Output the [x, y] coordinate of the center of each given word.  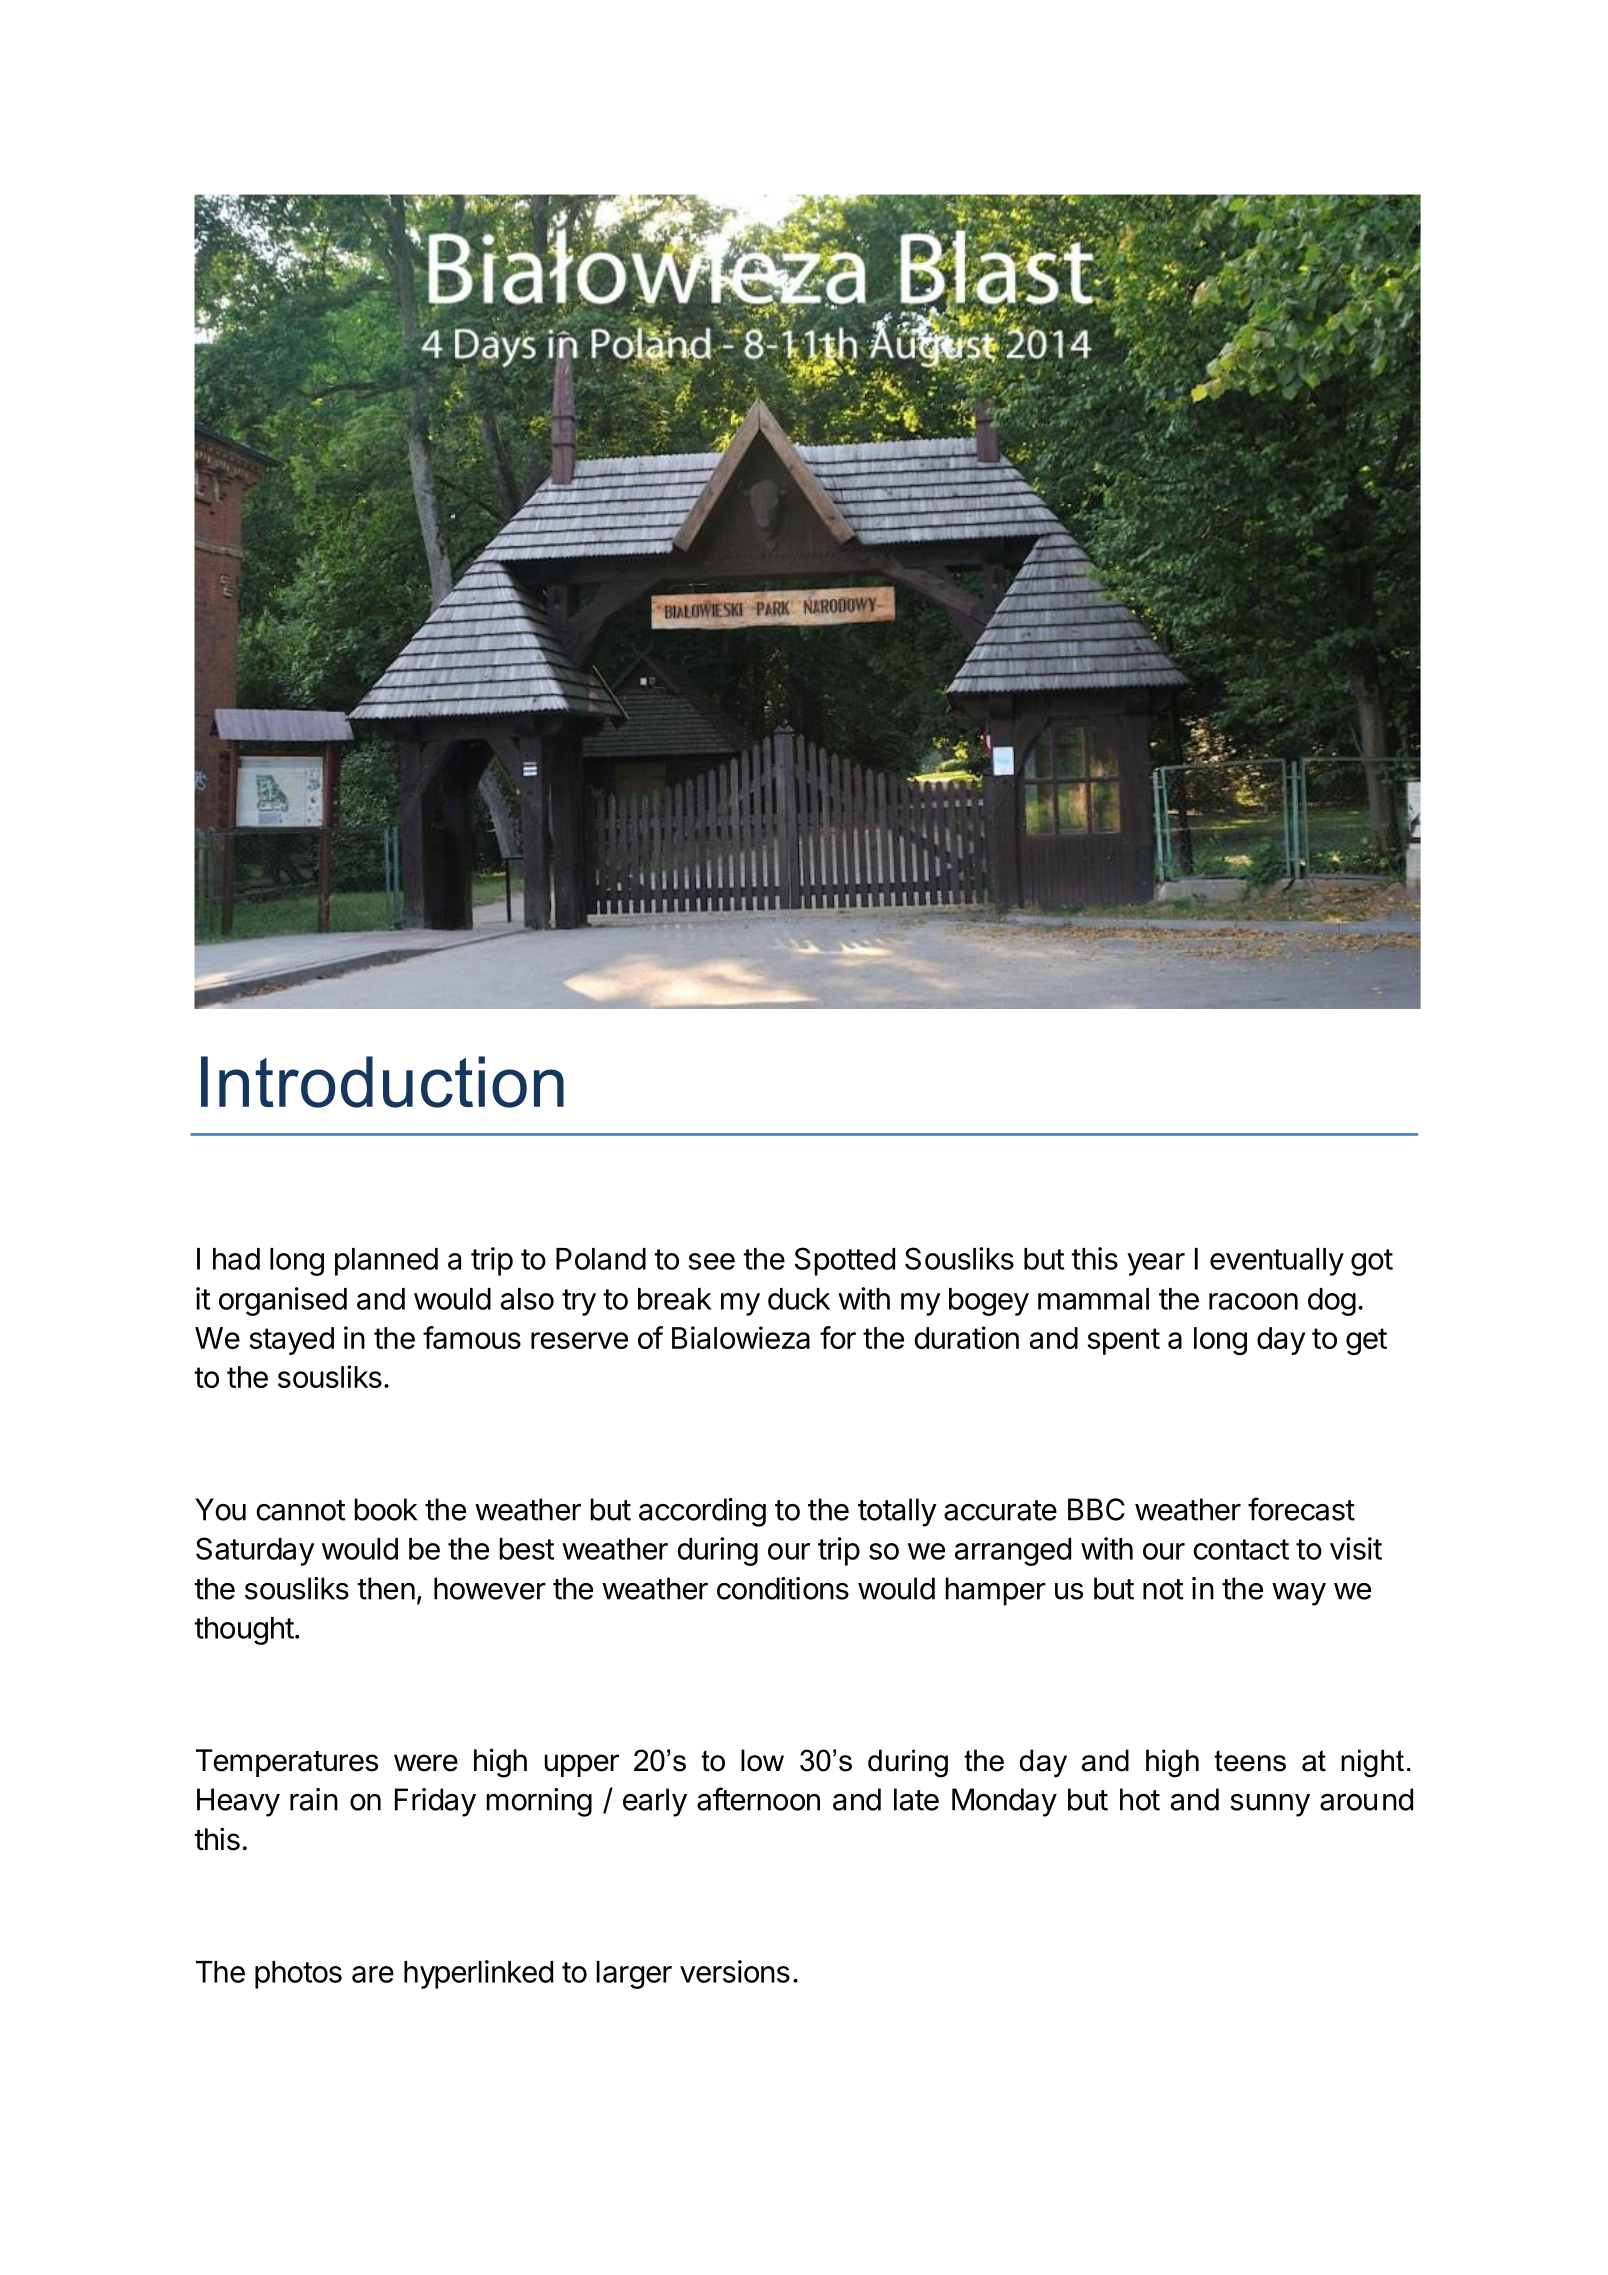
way [1299, 1594]
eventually [1277, 1262]
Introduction [382, 1082]
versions [735, 1971]
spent [1124, 1341]
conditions [783, 1588]
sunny [1270, 1805]
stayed [292, 1341]
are [373, 1974]
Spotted [845, 1261]
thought [244, 1631]
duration [966, 1337]
